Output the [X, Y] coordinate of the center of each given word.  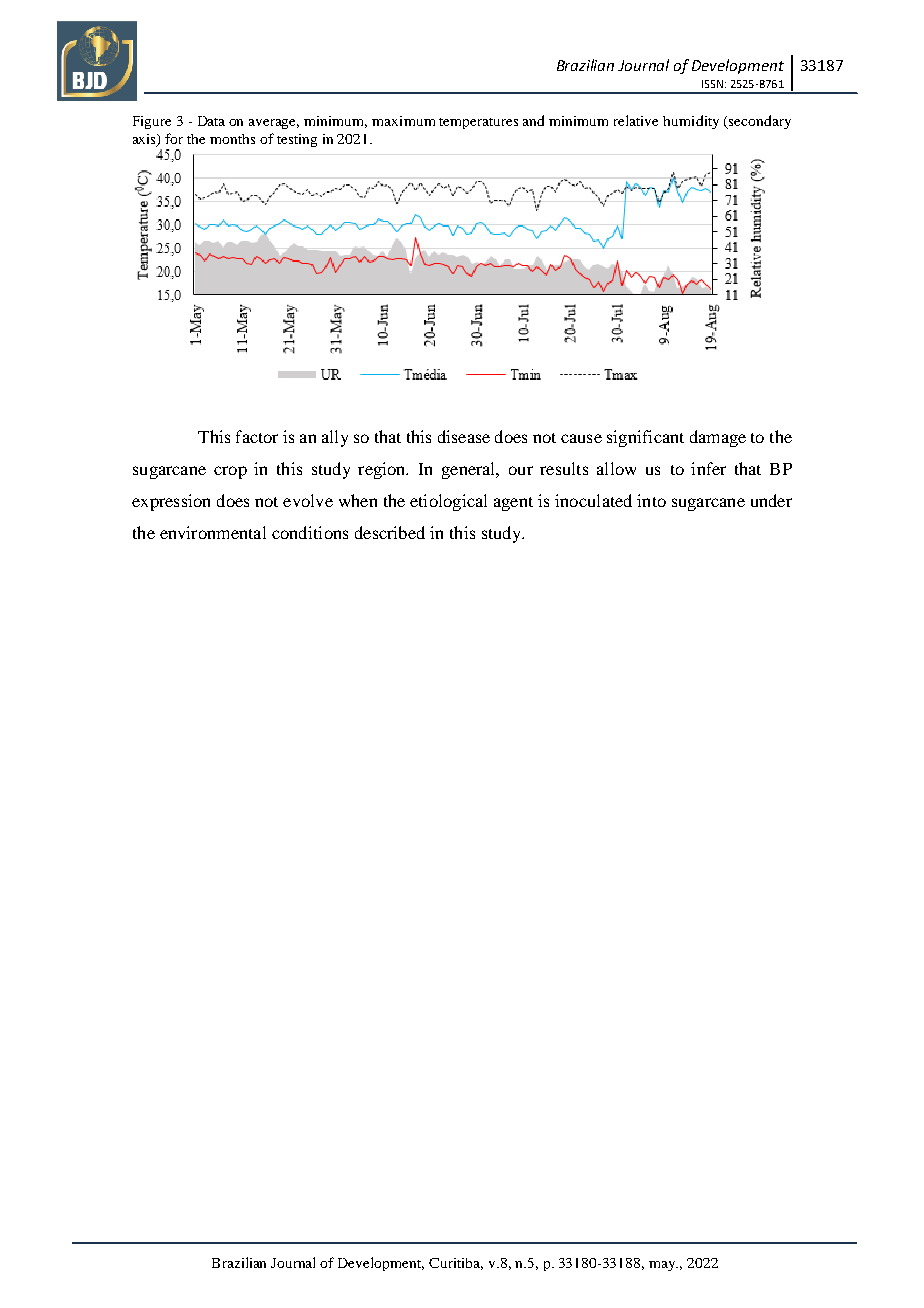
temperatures [478, 123]
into [651, 500]
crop [230, 472]
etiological [448, 502]
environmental [213, 532]
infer [708, 468]
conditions [310, 532]
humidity [691, 122]
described [390, 532]
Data [211, 121]
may [663, 1266]
